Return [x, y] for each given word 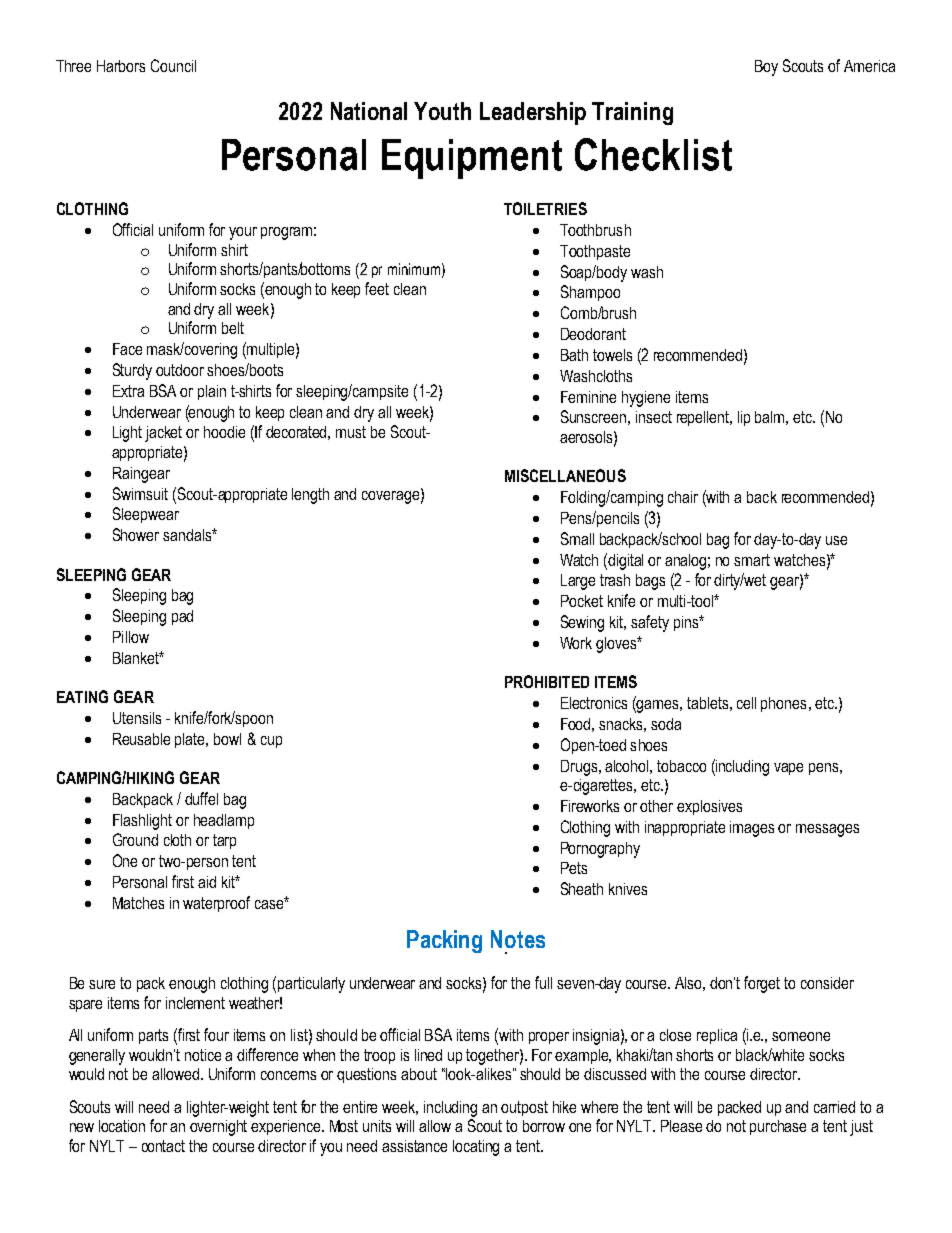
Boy [766, 68]
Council [173, 65]
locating [476, 1148]
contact [163, 1146]
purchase [778, 1127]
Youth [442, 111]
